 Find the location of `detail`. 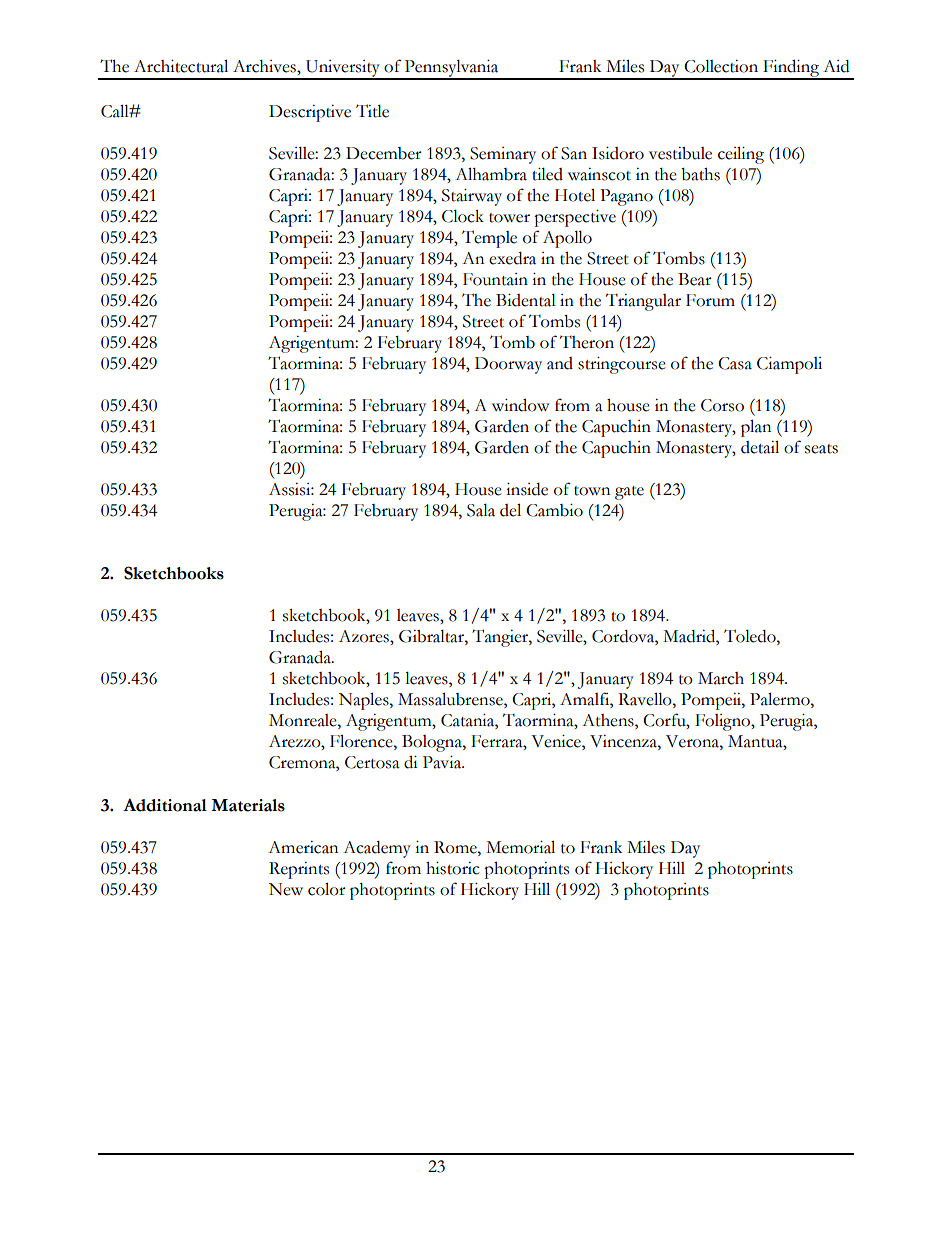

detail is located at coordinates (760, 447).
